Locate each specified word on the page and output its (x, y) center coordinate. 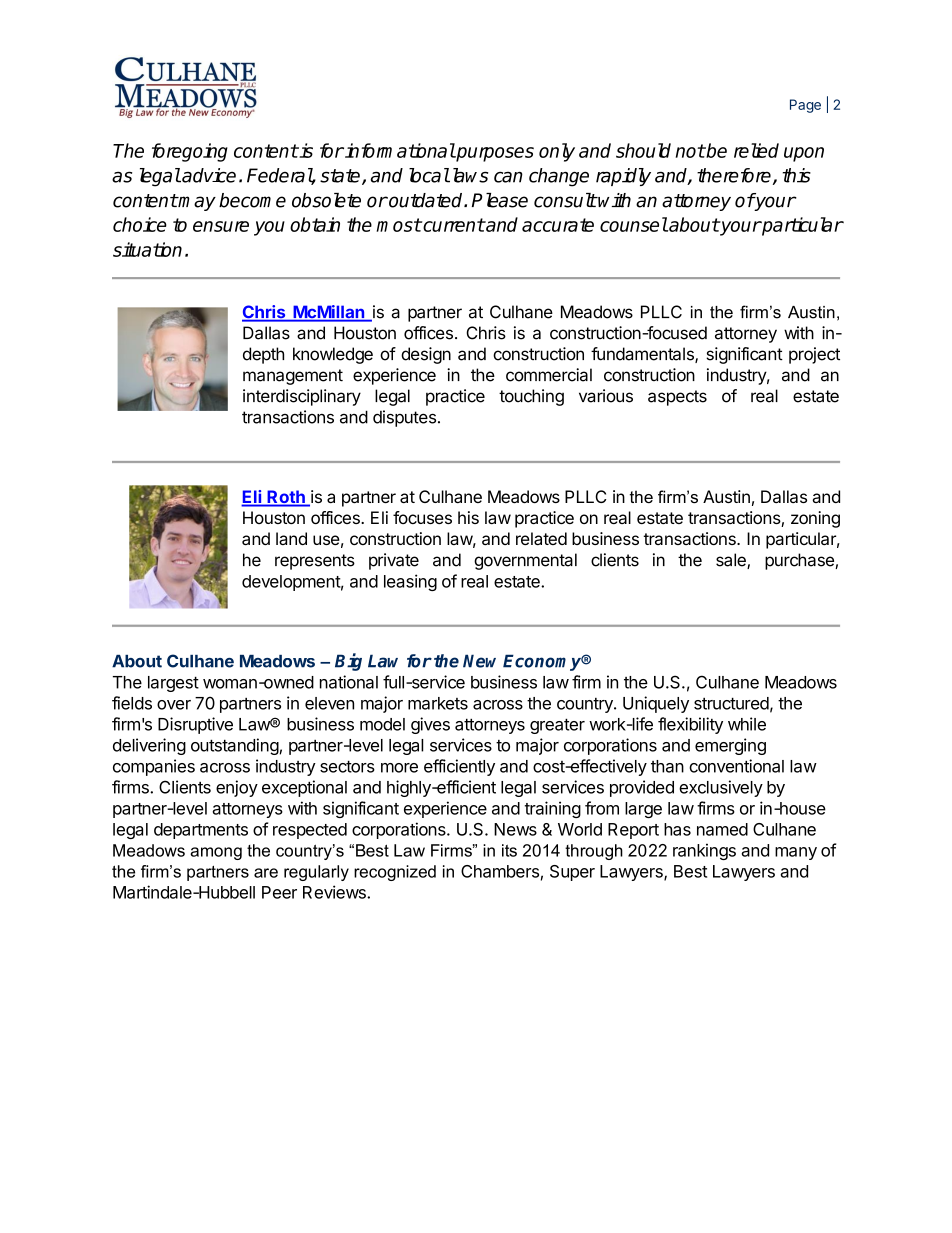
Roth (286, 498)
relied (756, 150)
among (216, 853)
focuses (422, 517)
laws (468, 175)
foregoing (190, 152)
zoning (815, 519)
